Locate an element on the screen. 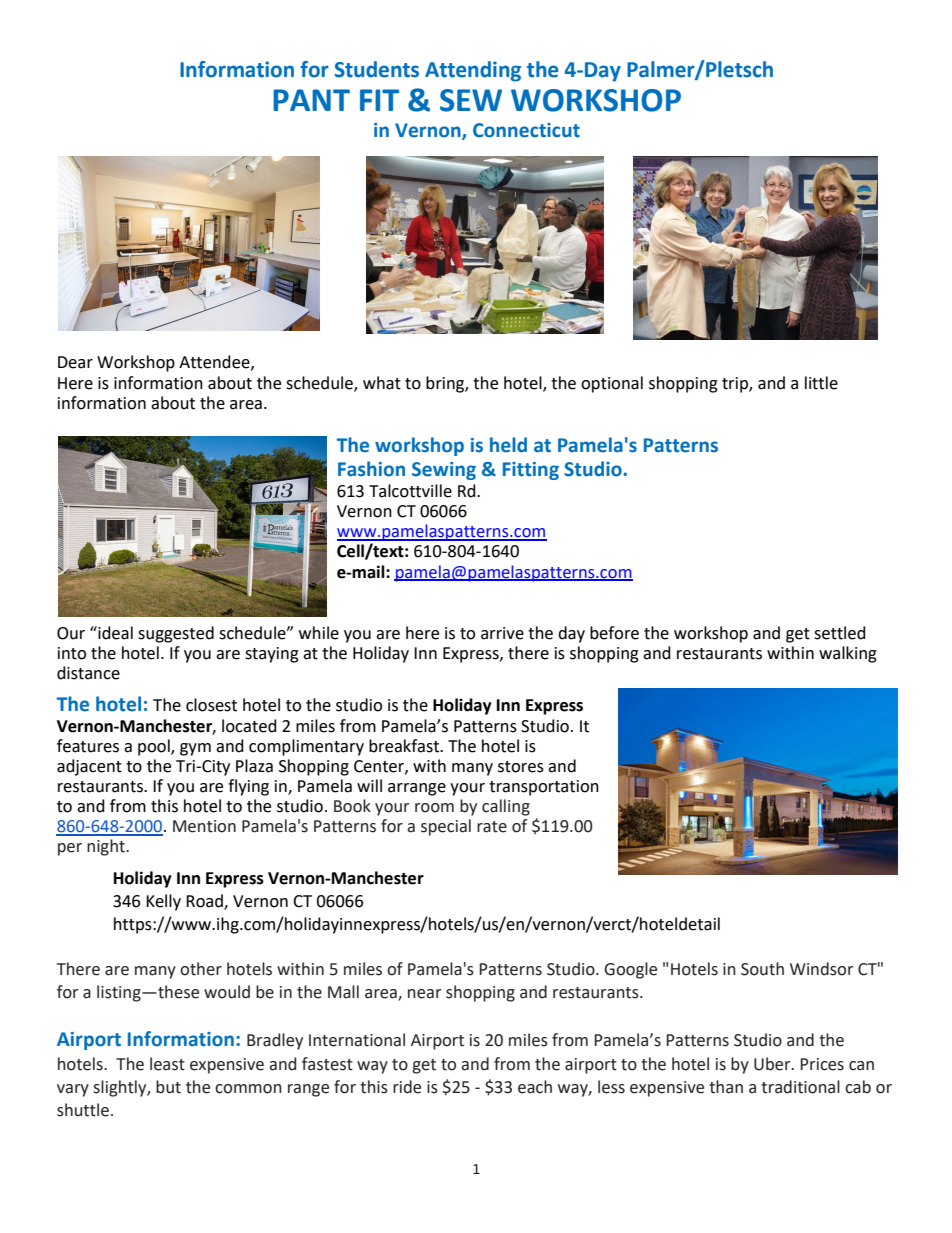  Mention is located at coordinates (204, 826).
